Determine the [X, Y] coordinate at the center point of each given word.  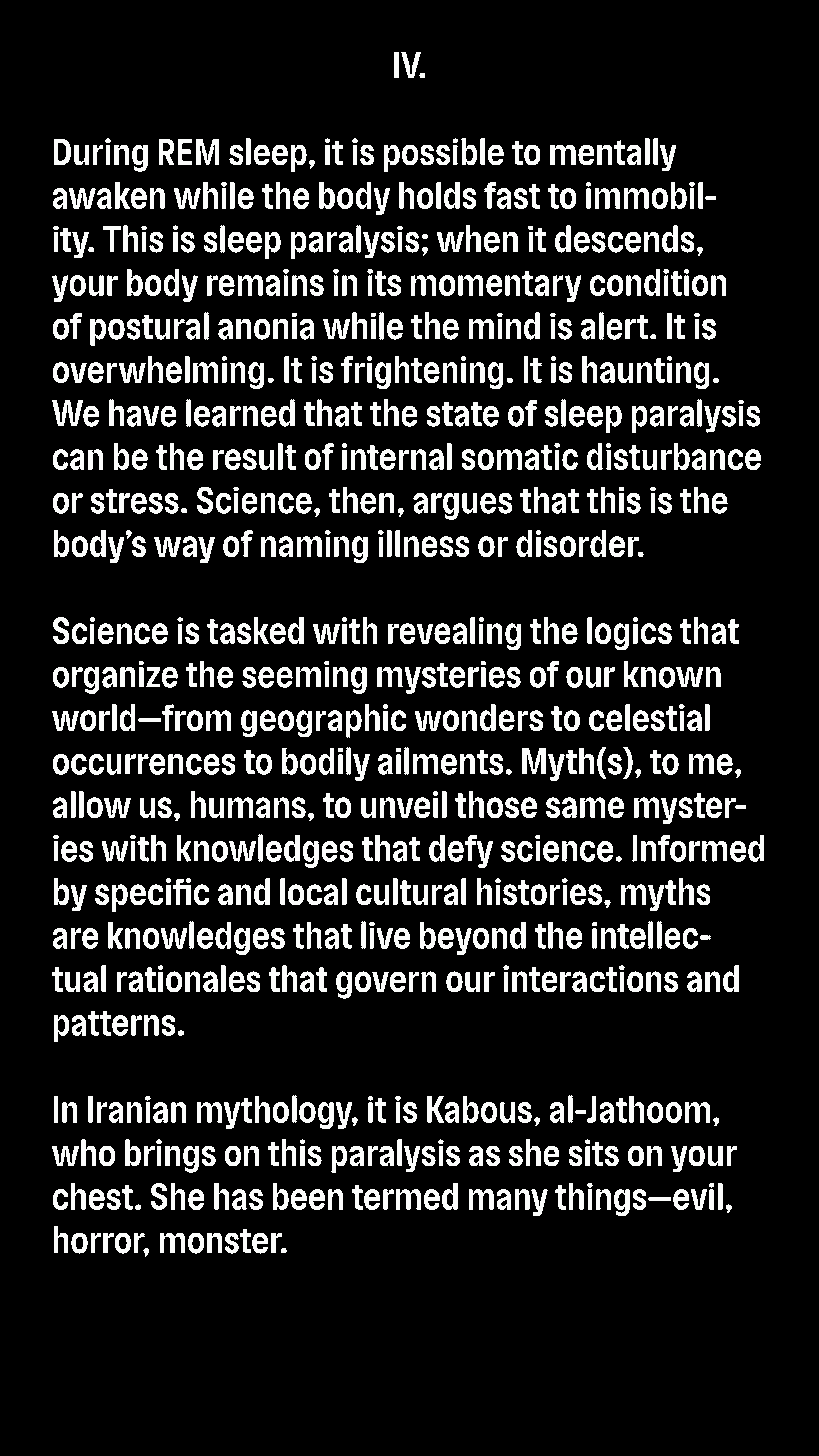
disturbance [673, 456]
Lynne [387, 1350]
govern [386, 985]
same [585, 808]
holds [438, 195]
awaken [108, 195]
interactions [590, 979]
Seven [276, 1391]
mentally [613, 155]
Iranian [137, 1109]
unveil [404, 805]
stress [134, 501]
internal [396, 456]
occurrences [144, 764]
